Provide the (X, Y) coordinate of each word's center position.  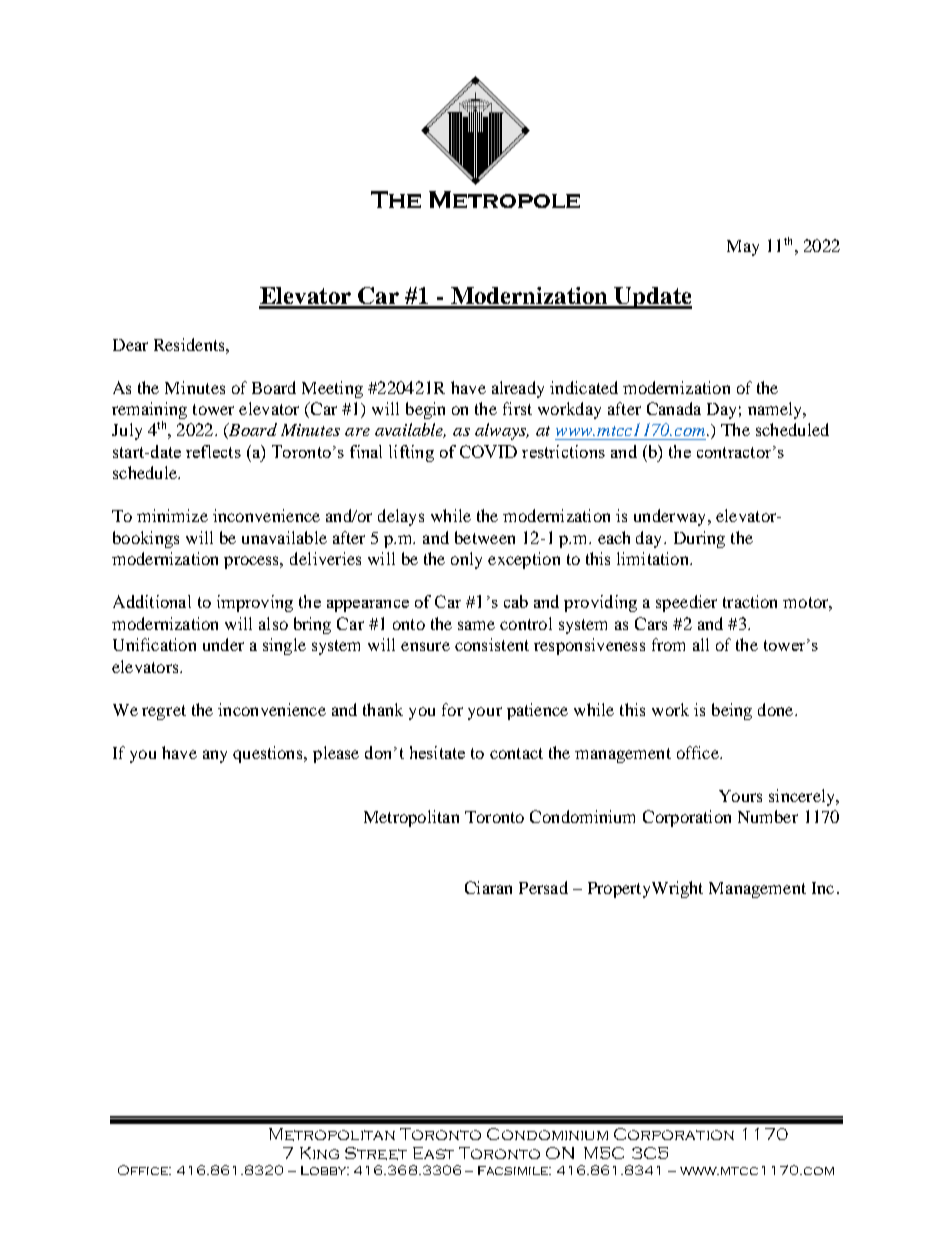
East (433, 1153)
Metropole (504, 199)
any (215, 756)
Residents (190, 344)
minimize (172, 515)
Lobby (324, 1170)
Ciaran (488, 887)
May (743, 248)
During (699, 539)
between (485, 537)
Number (768, 816)
